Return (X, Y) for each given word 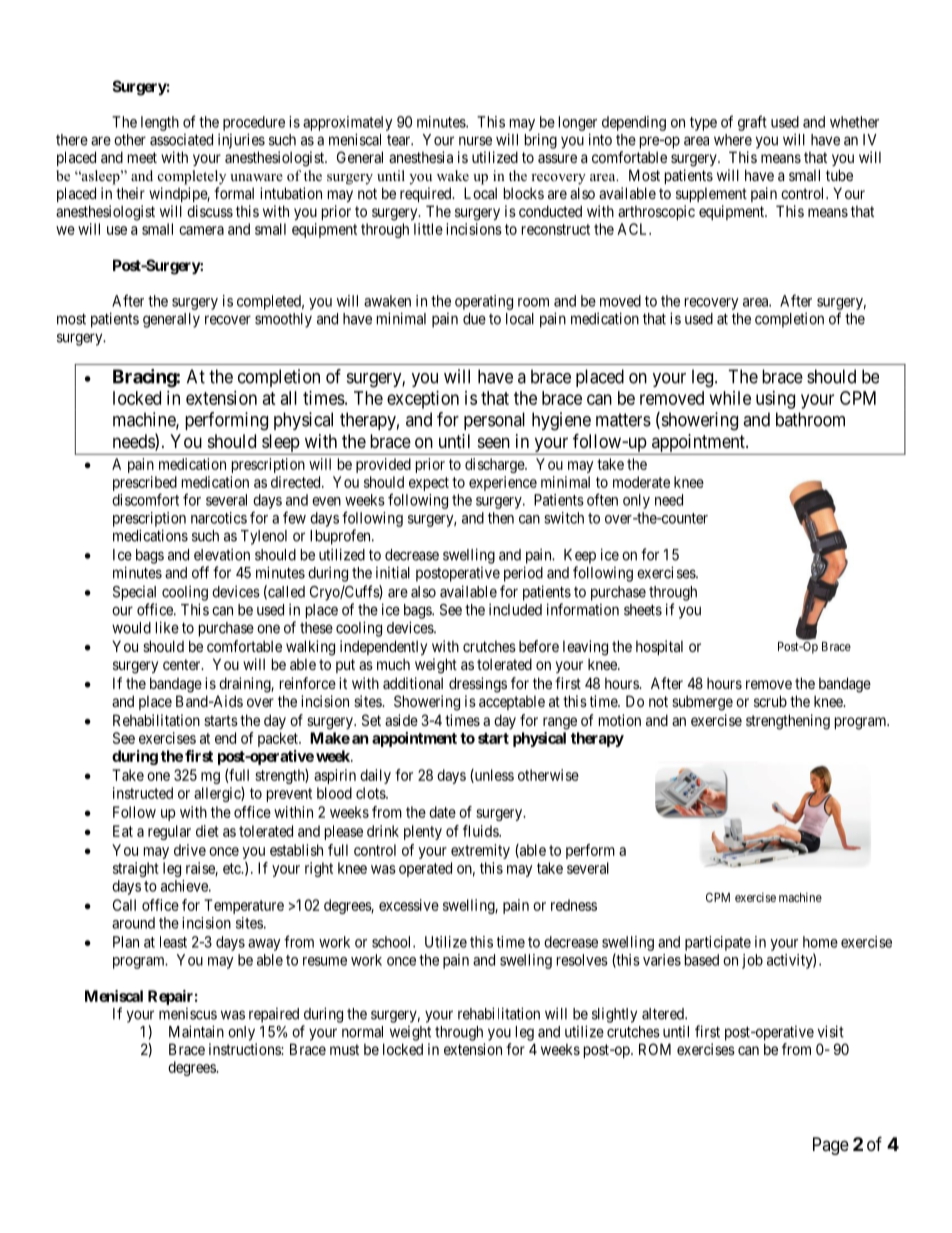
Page (831, 1146)
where (733, 140)
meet (142, 157)
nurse (475, 141)
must (344, 1049)
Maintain (196, 1031)
